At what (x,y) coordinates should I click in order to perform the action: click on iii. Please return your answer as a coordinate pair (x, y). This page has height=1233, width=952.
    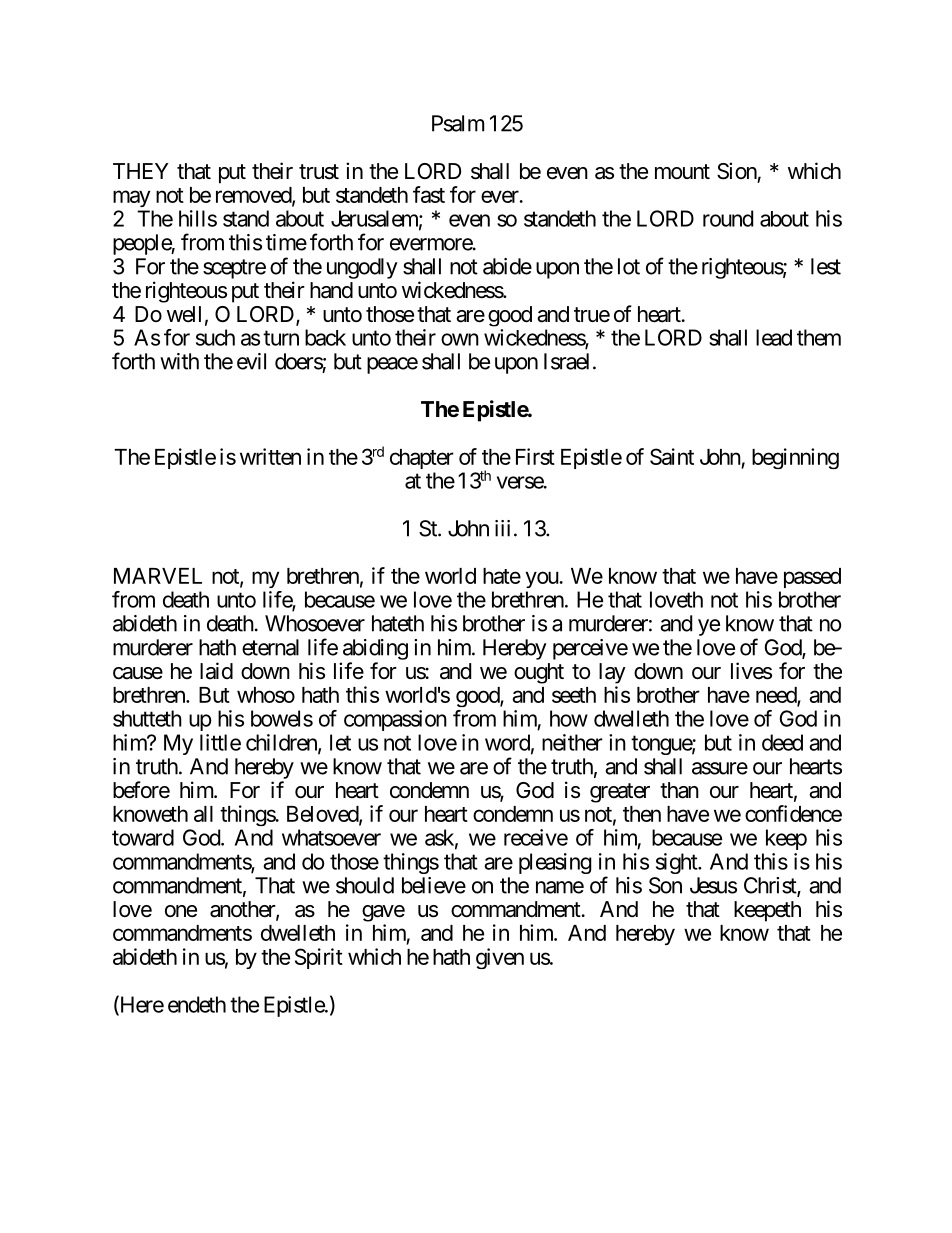
    Looking at the image, I should click on (502, 528).
